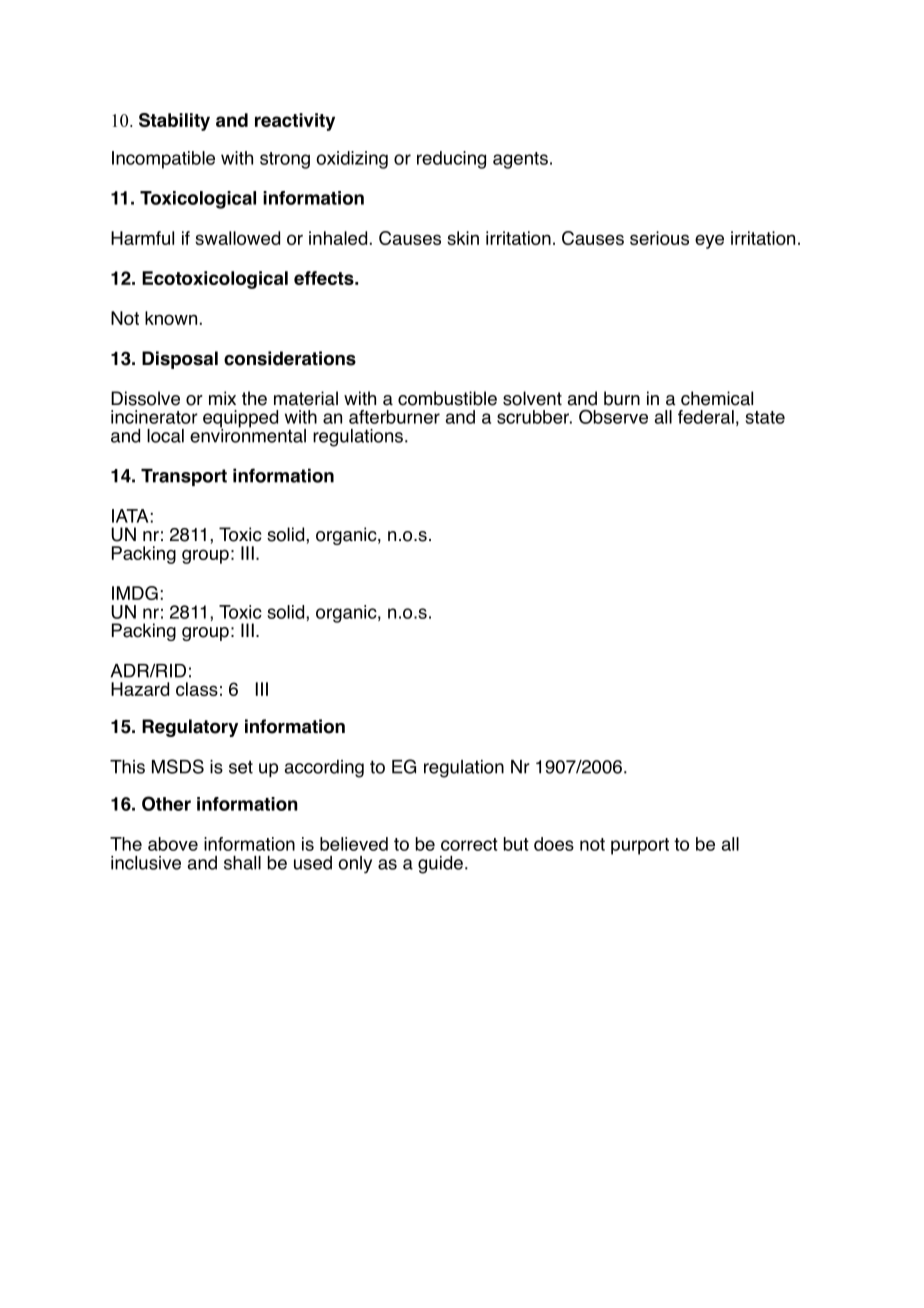 The image size is (924, 1308). I want to click on Transport, so click(184, 477).
